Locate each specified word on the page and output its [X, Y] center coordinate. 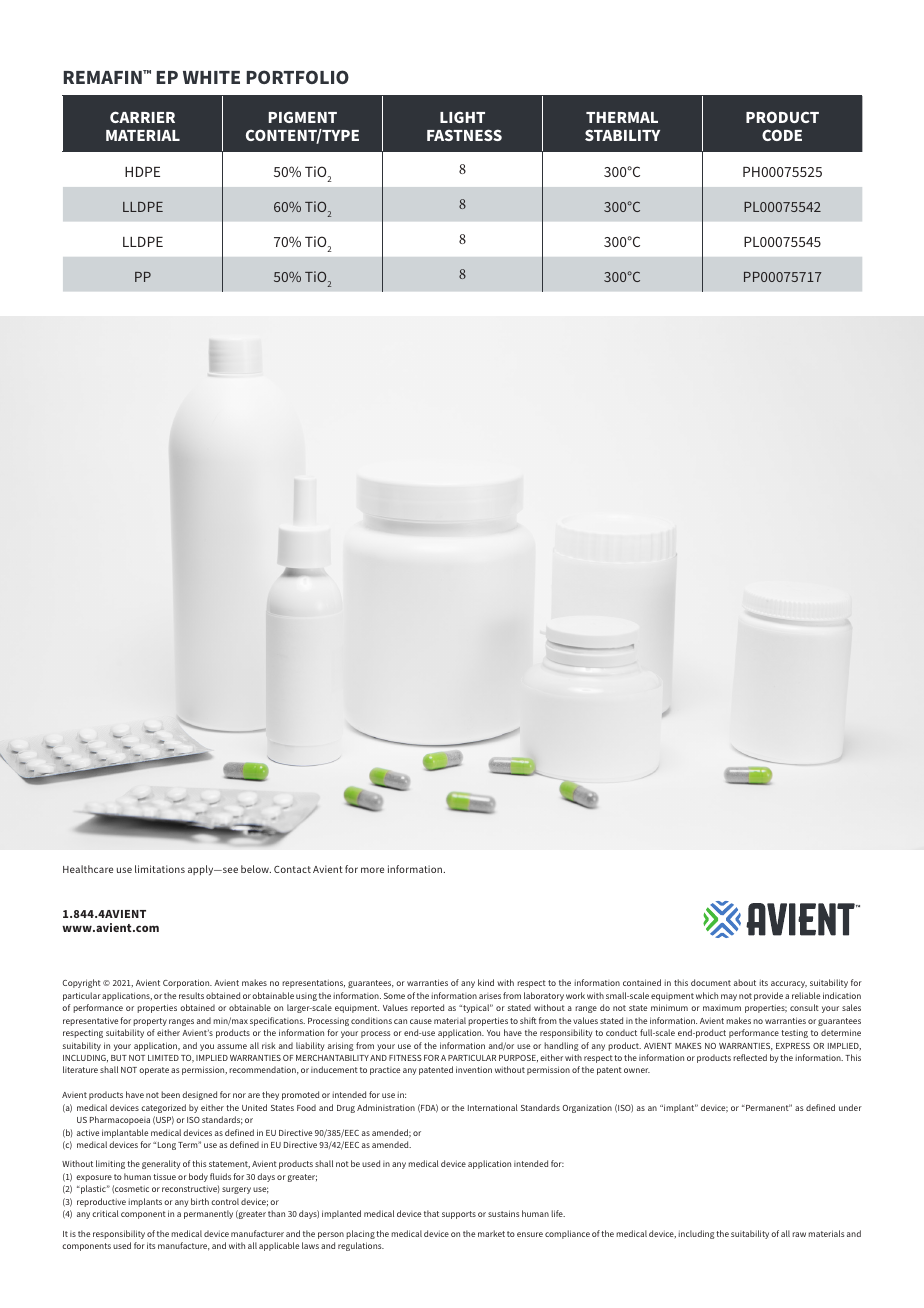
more [372, 870]
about [745, 982]
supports [459, 1215]
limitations [160, 869]
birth [200, 1201]
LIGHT [462, 117]
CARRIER [142, 117]
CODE [782, 135]
